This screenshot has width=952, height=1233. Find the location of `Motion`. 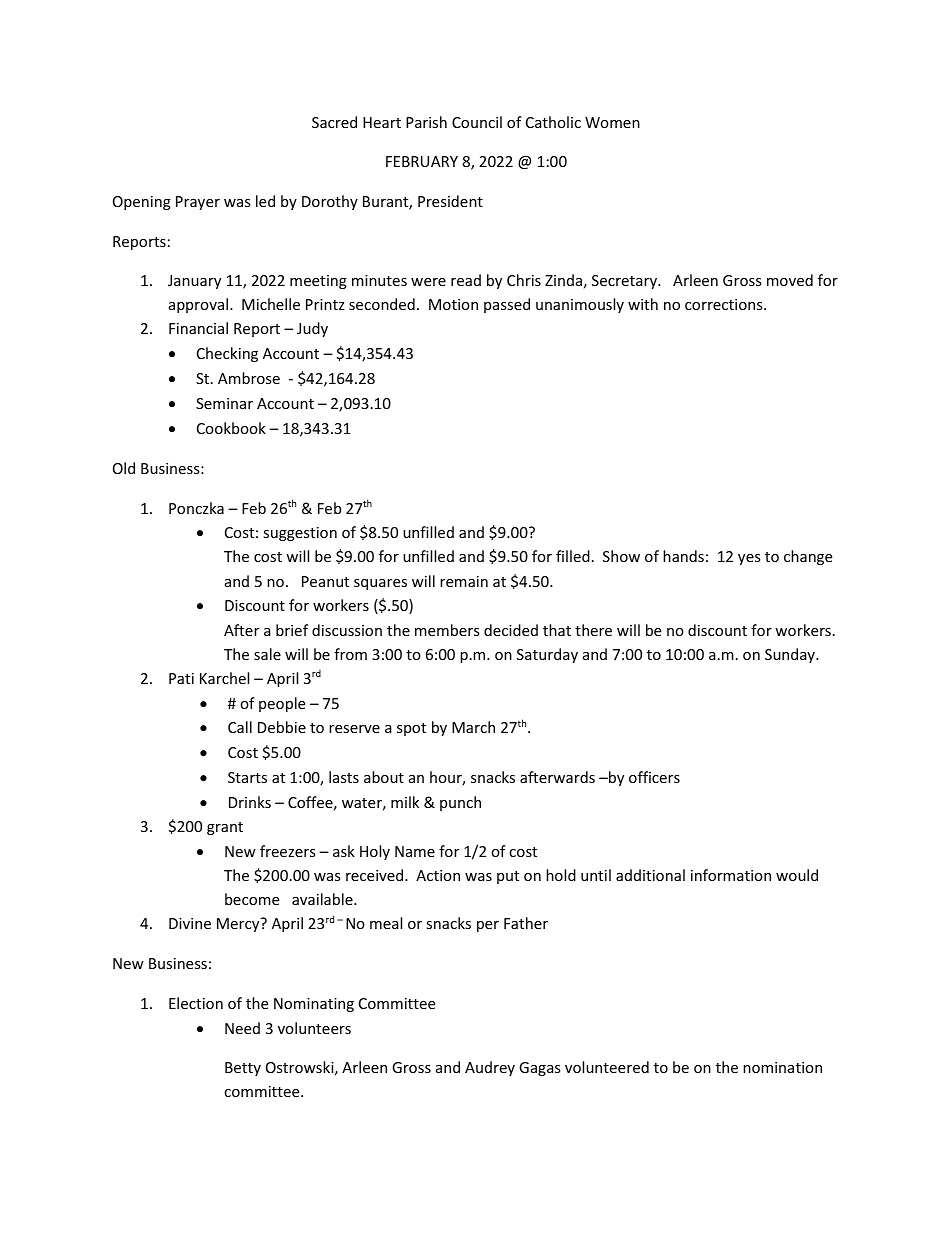

Motion is located at coordinates (453, 304).
